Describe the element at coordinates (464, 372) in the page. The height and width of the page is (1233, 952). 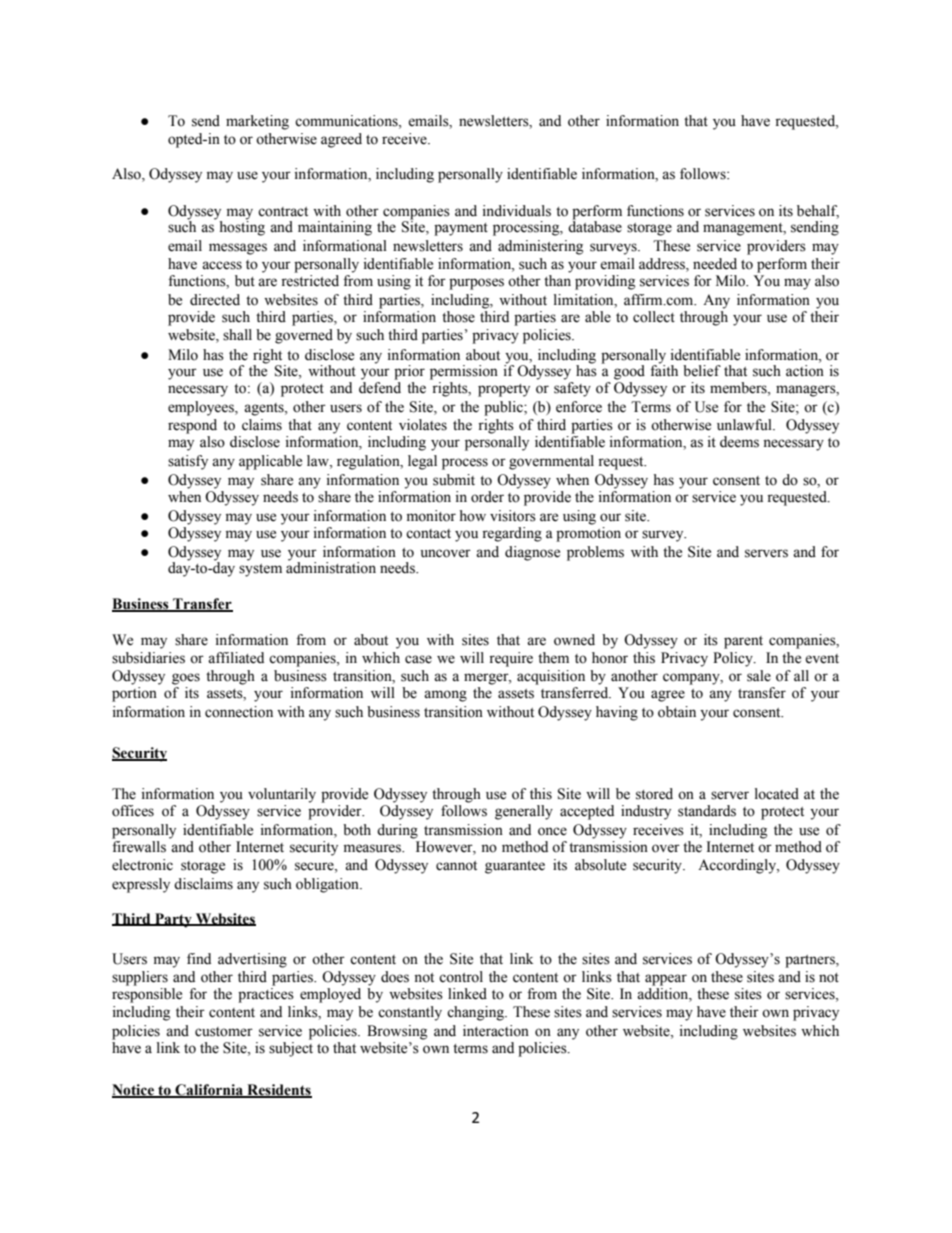
I see `permission` at that location.
